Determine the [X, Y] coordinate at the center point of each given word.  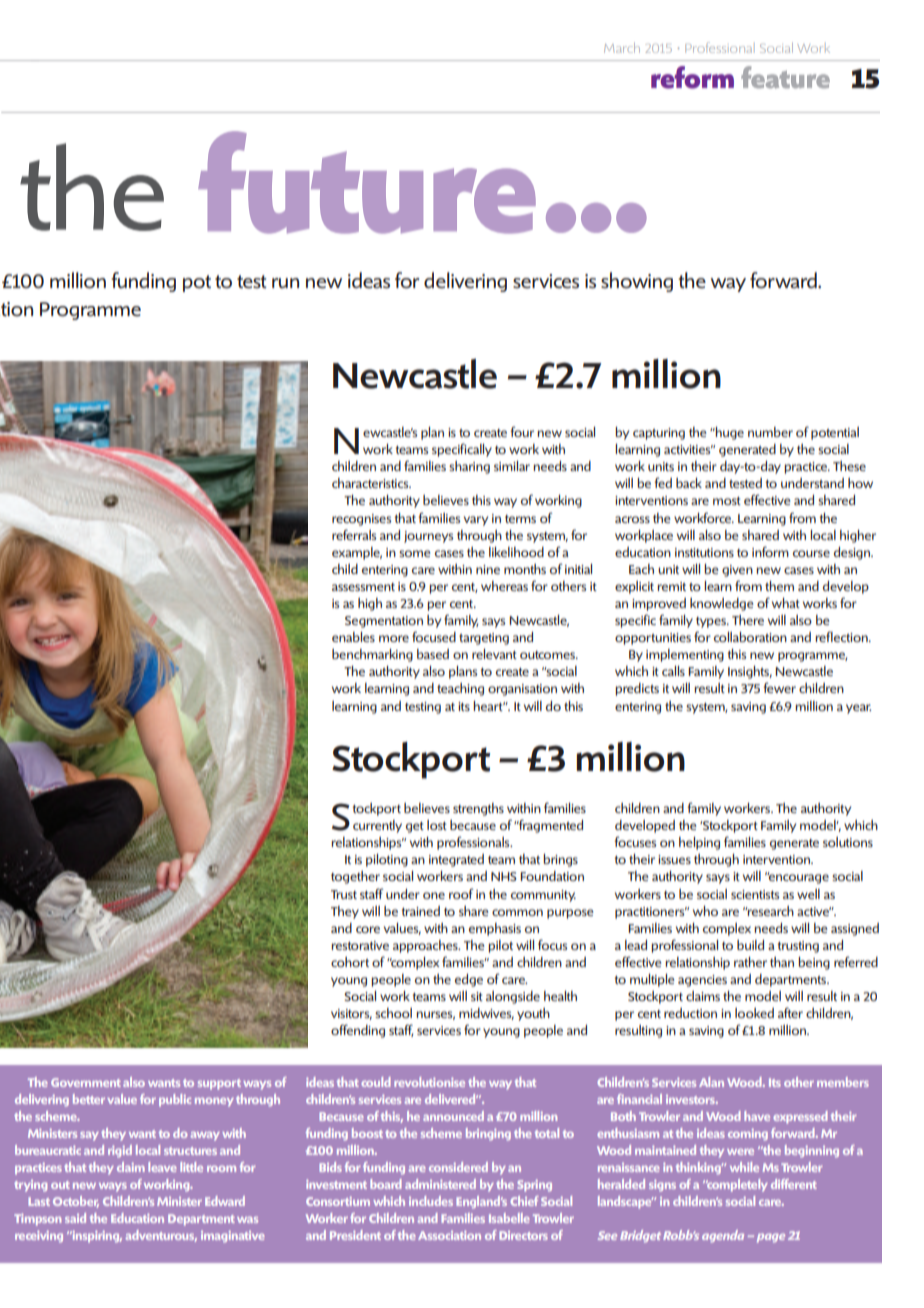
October [76, 1202]
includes [431, 1201]
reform [692, 77]
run [285, 283]
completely [737, 1185]
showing [637, 282]
